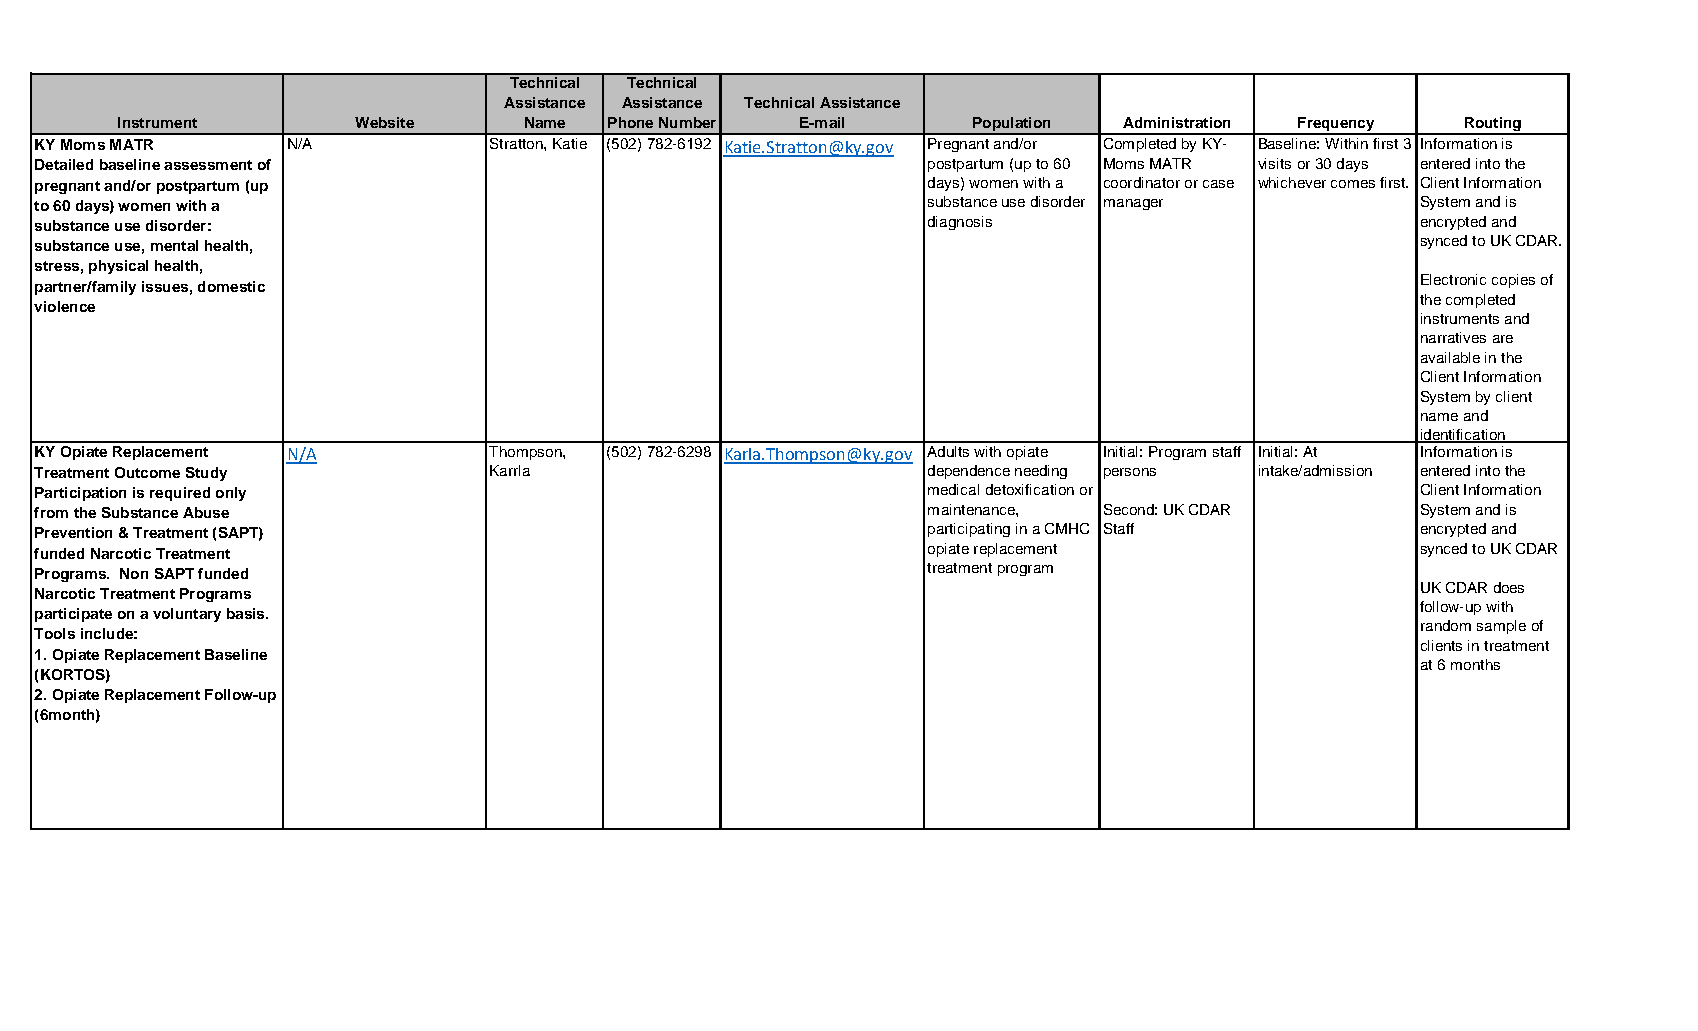 The width and height of the screenshot is (1698, 1031). What do you see at coordinates (960, 223) in the screenshot?
I see `diagnosis` at bounding box center [960, 223].
